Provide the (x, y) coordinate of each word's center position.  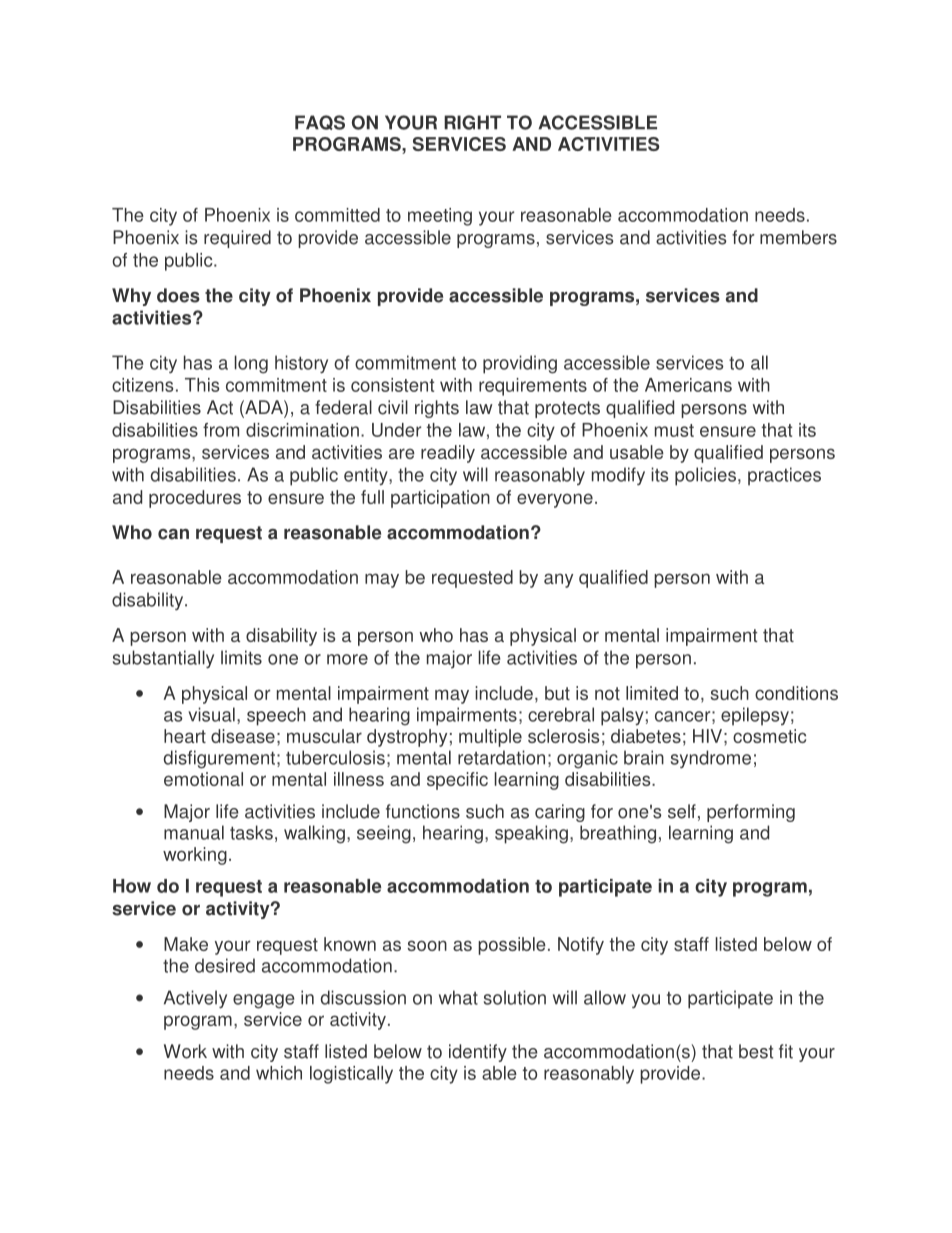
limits (241, 657)
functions (423, 811)
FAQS (320, 122)
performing (751, 813)
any (558, 580)
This (202, 385)
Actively (195, 999)
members (798, 237)
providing (520, 364)
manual (194, 832)
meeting (440, 217)
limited (652, 693)
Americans (688, 385)
